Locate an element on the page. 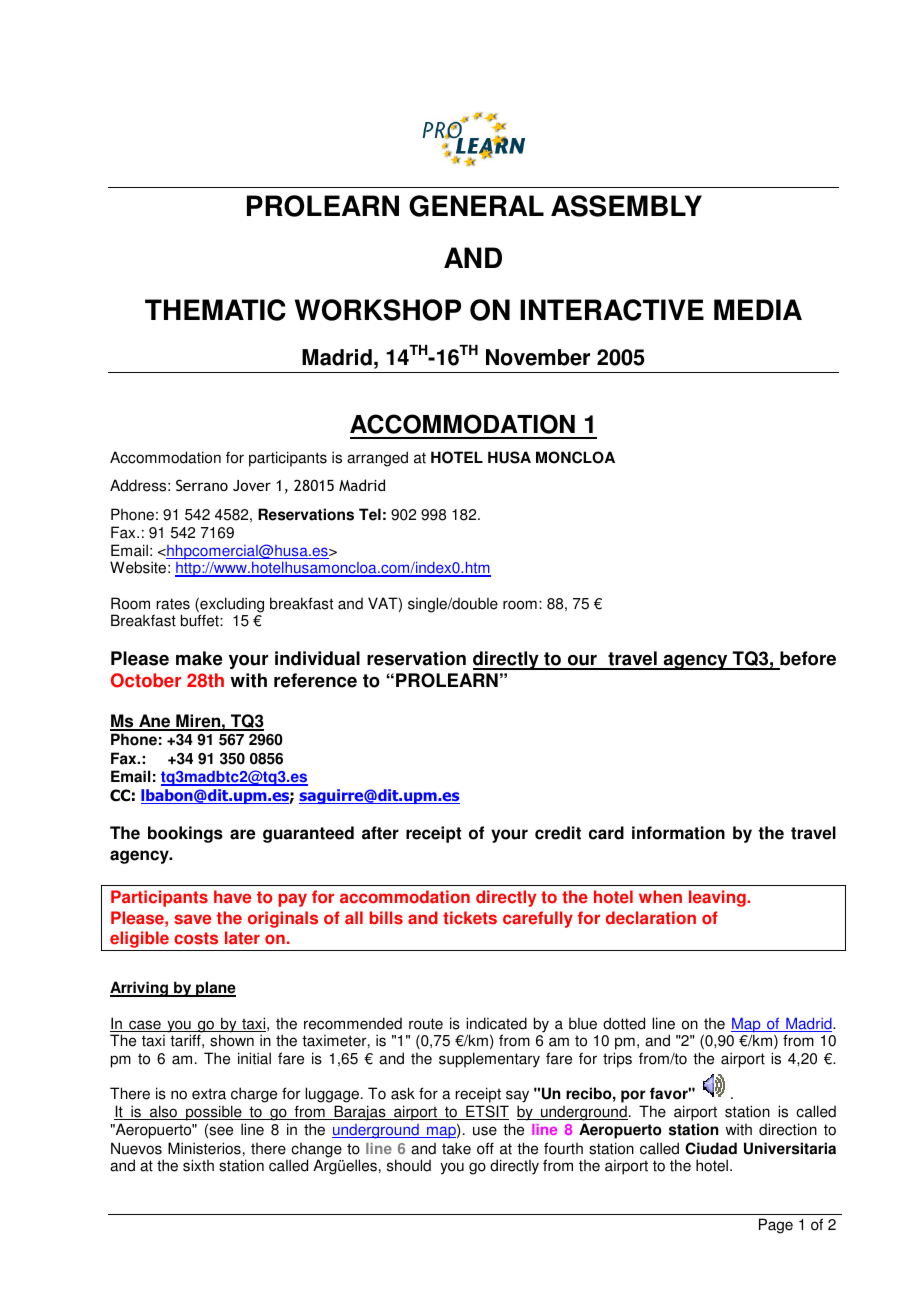  sixth is located at coordinates (198, 1165).
